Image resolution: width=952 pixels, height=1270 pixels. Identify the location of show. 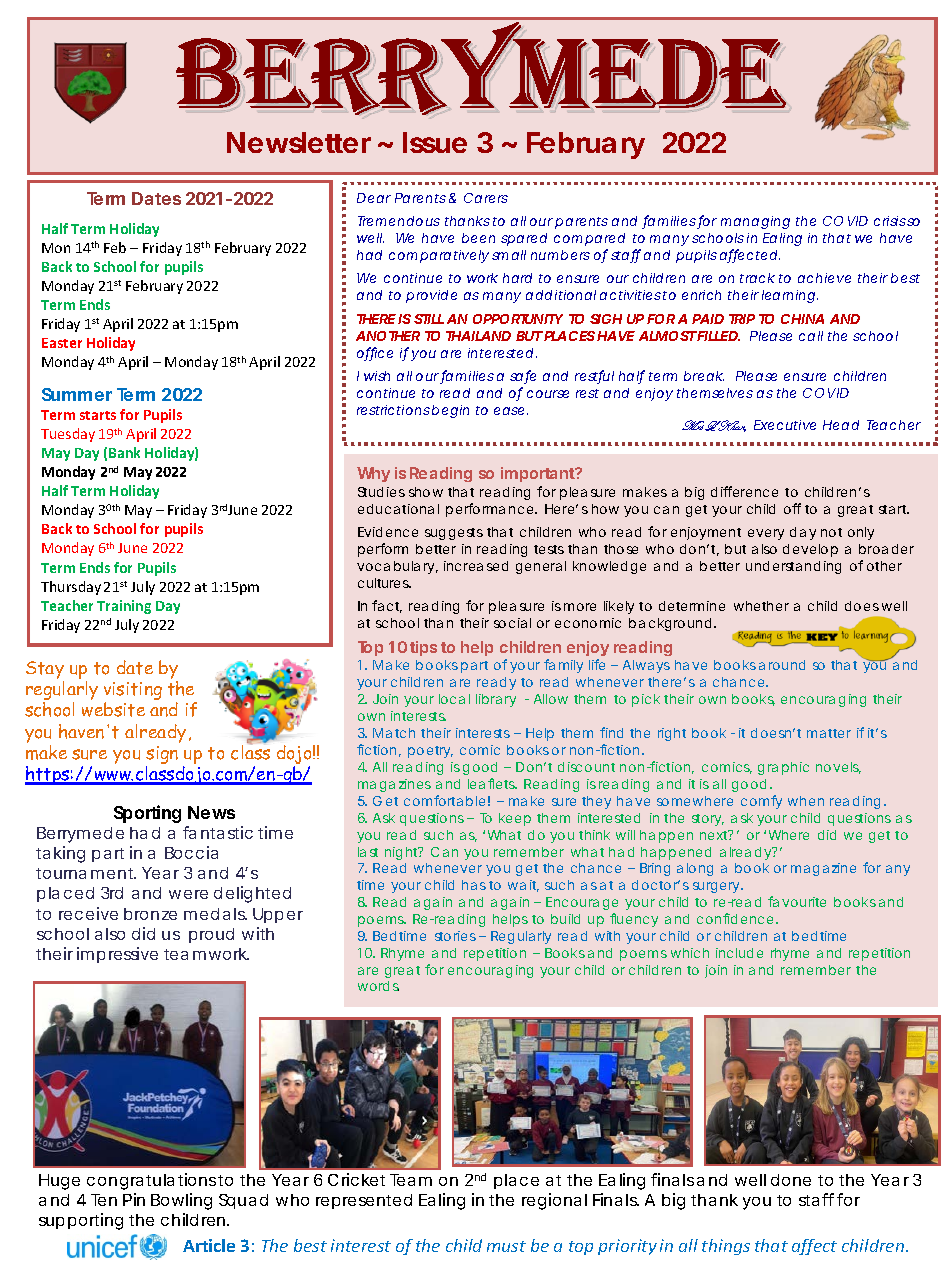
(426, 492).
